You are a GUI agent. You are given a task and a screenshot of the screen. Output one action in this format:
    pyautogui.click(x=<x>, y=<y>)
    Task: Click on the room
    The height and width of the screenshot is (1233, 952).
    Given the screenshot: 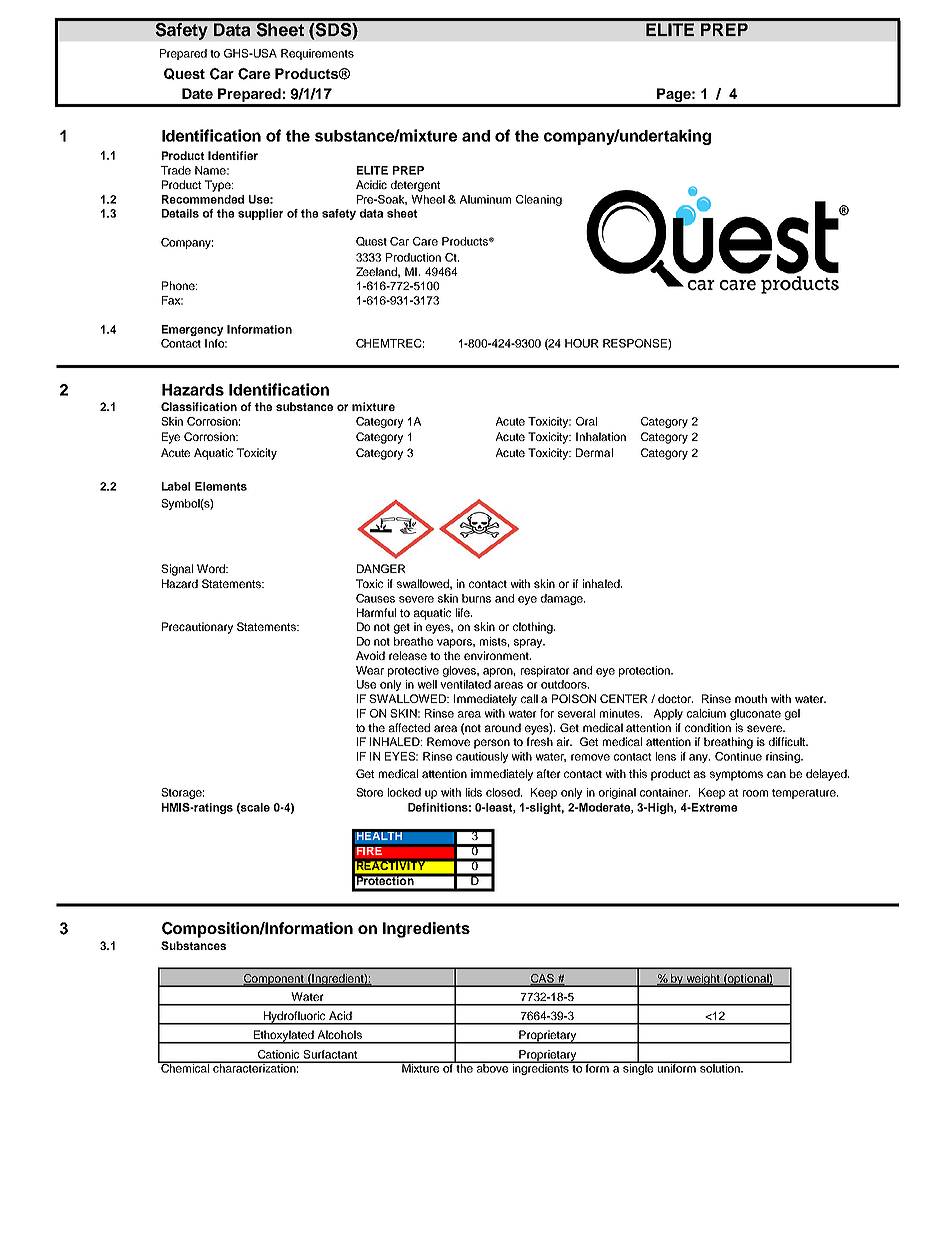 What is the action you would take?
    pyautogui.click(x=755, y=793)
